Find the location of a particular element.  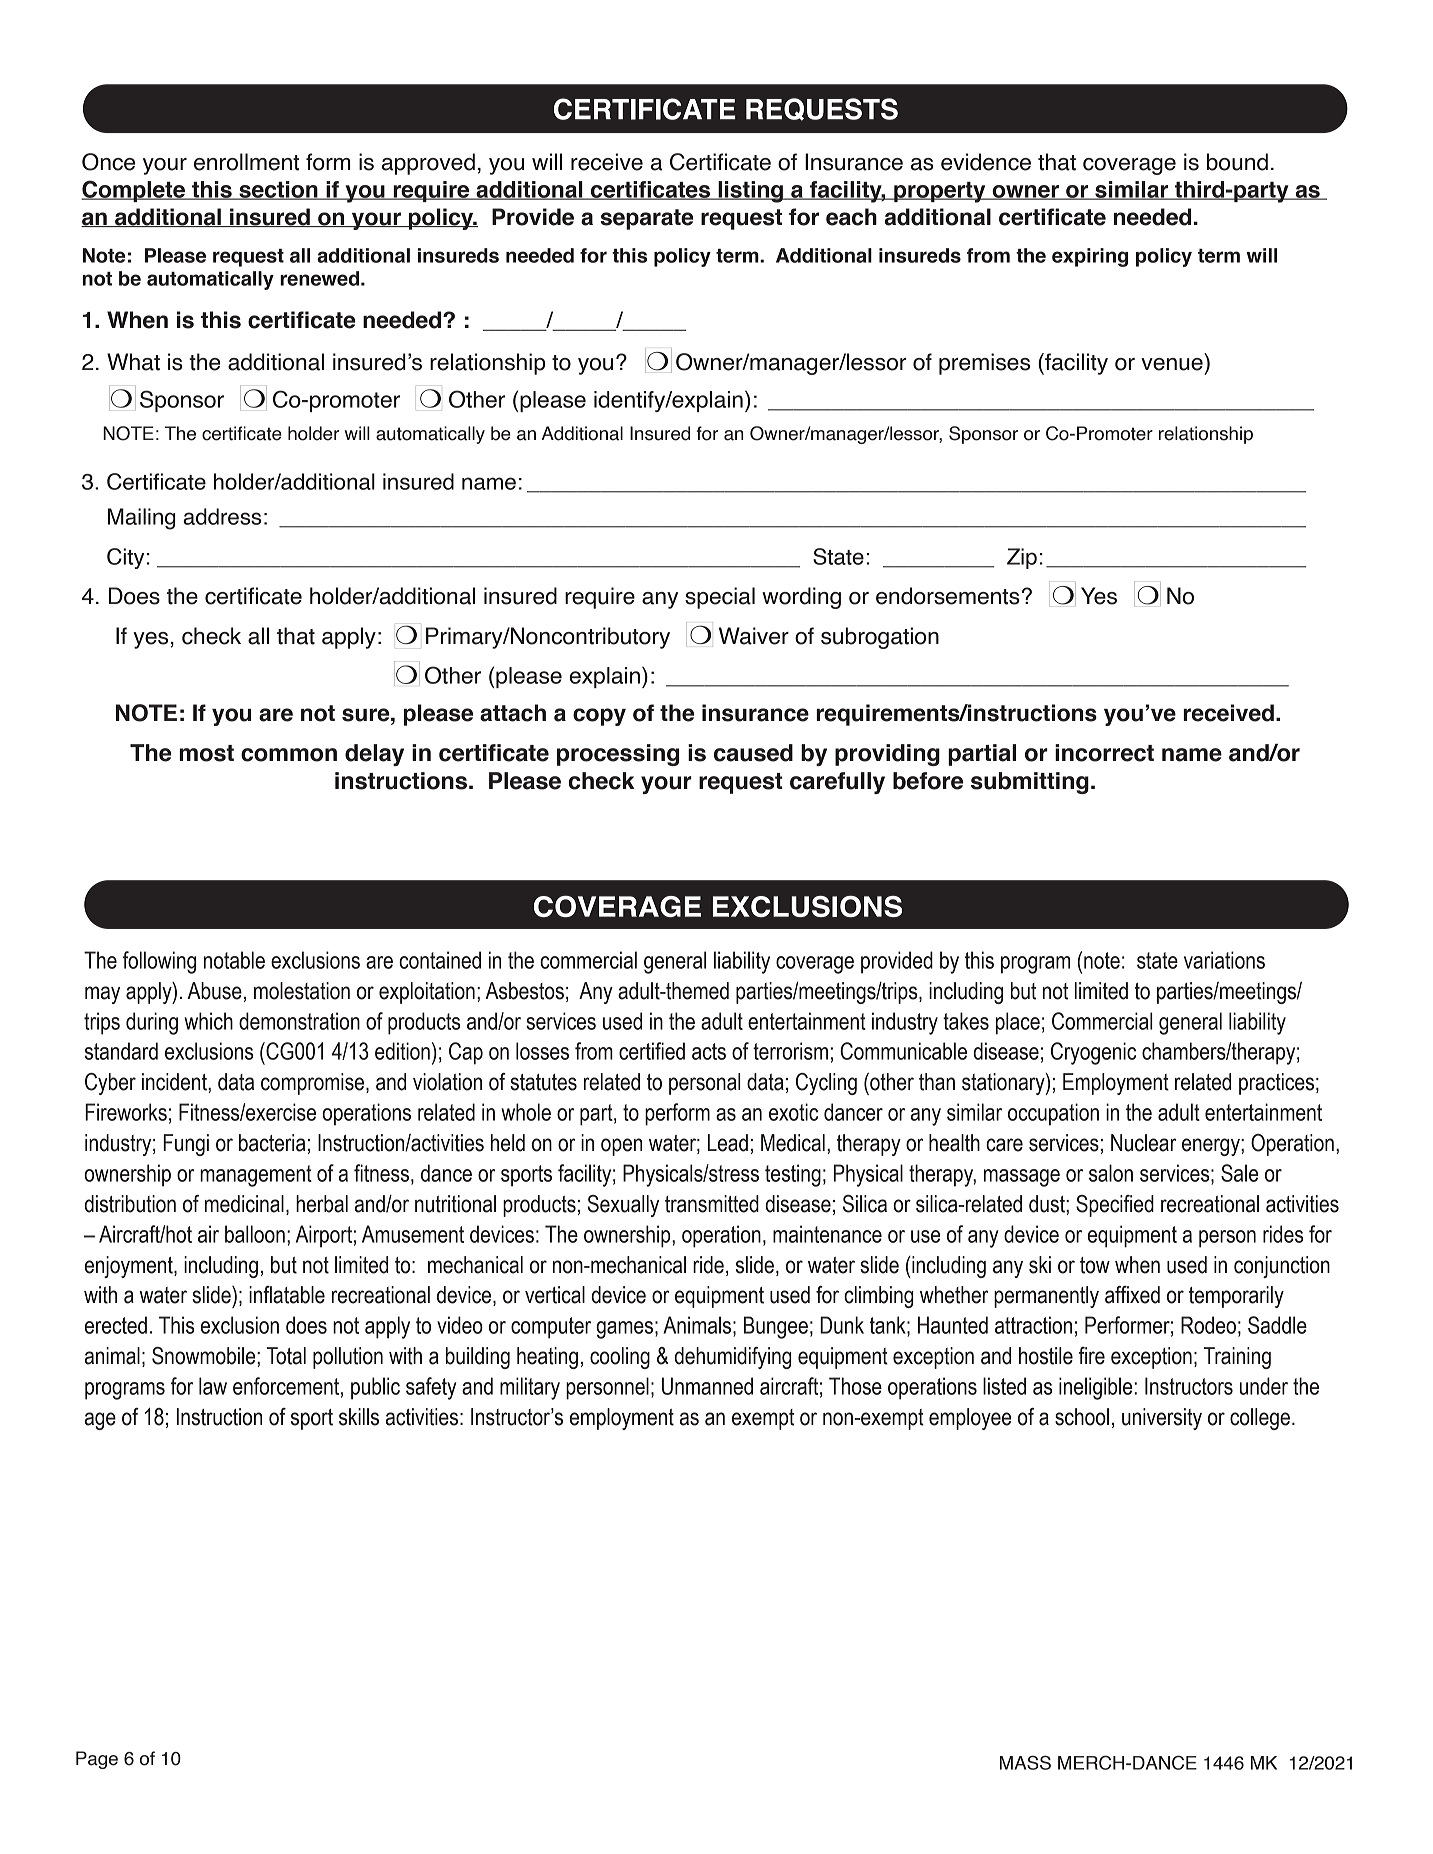

Unmanned is located at coordinates (707, 1386).
